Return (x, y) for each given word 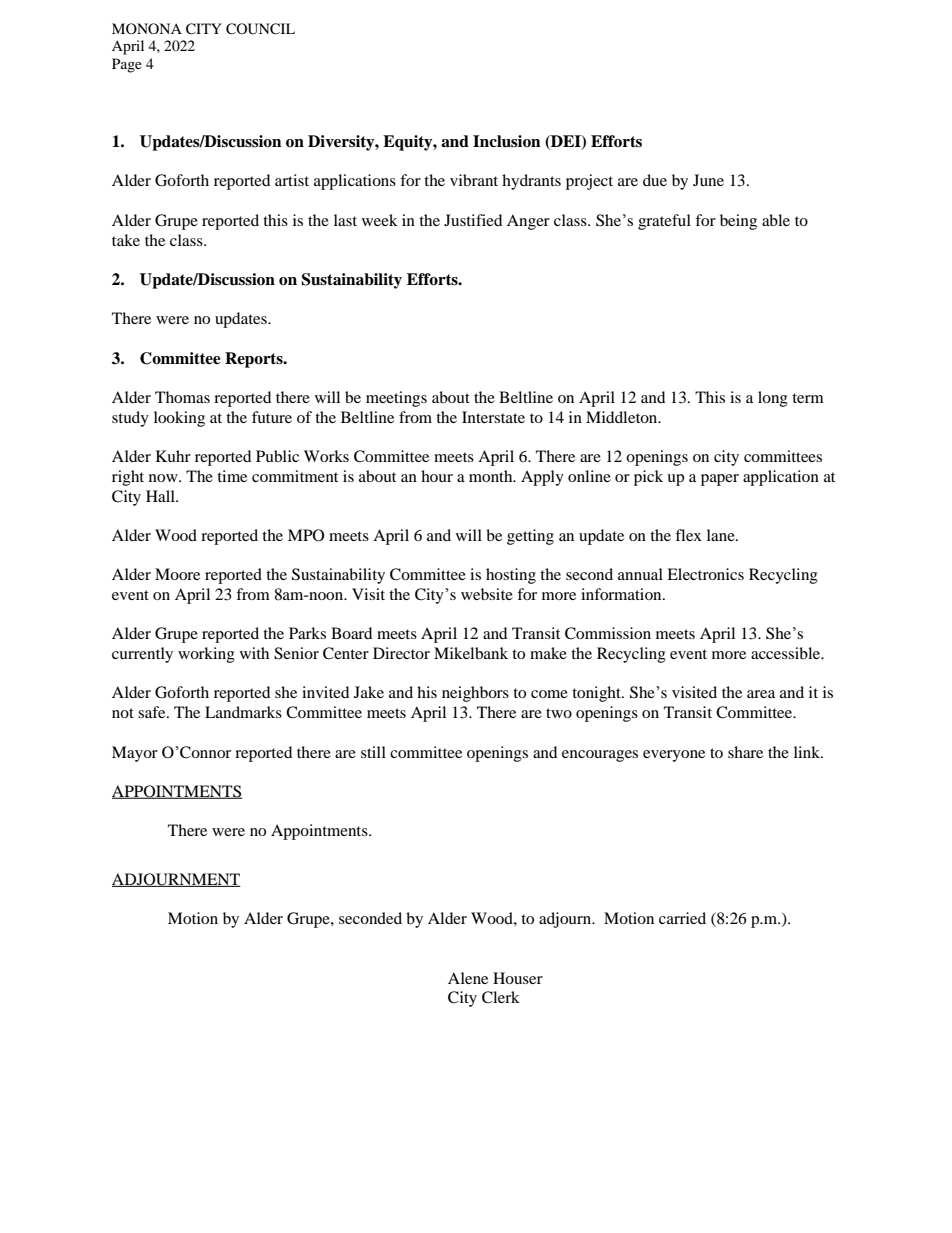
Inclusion (507, 141)
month (492, 476)
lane (722, 535)
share (745, 752)
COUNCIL (260, 29)
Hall (161, 496)
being (738, 222)
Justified (473, 220)
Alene (468, 978)
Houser (518, 978)
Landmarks (243, 712)
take (126, 240)
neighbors (475, 694)
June (708, 180)
